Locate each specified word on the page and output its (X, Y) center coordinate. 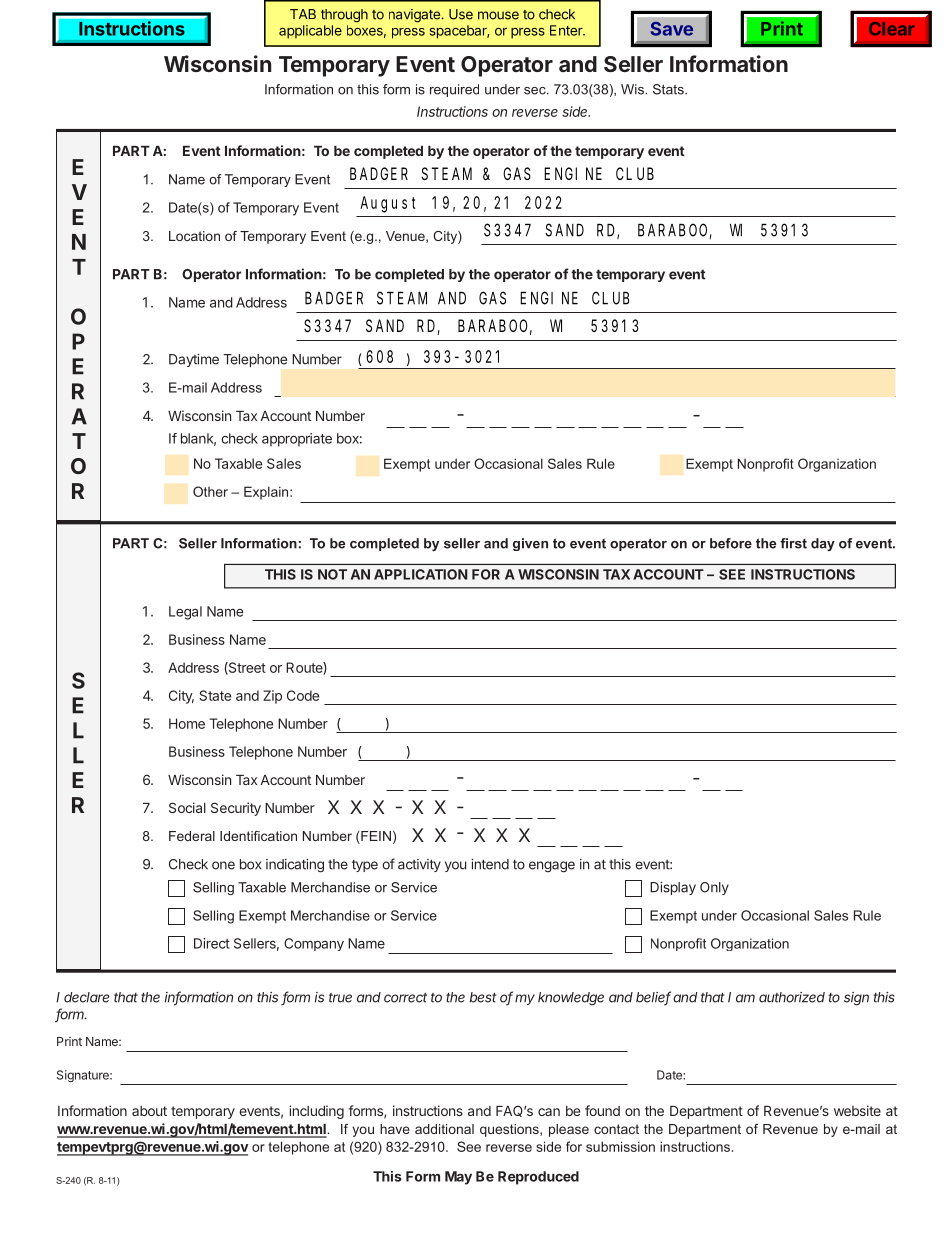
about (149, 1111)
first (793, 543)
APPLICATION (421, 574)
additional (444, 1129)
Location (194, 236)
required (454, 90)
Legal (185, 613)
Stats (669, 89)
